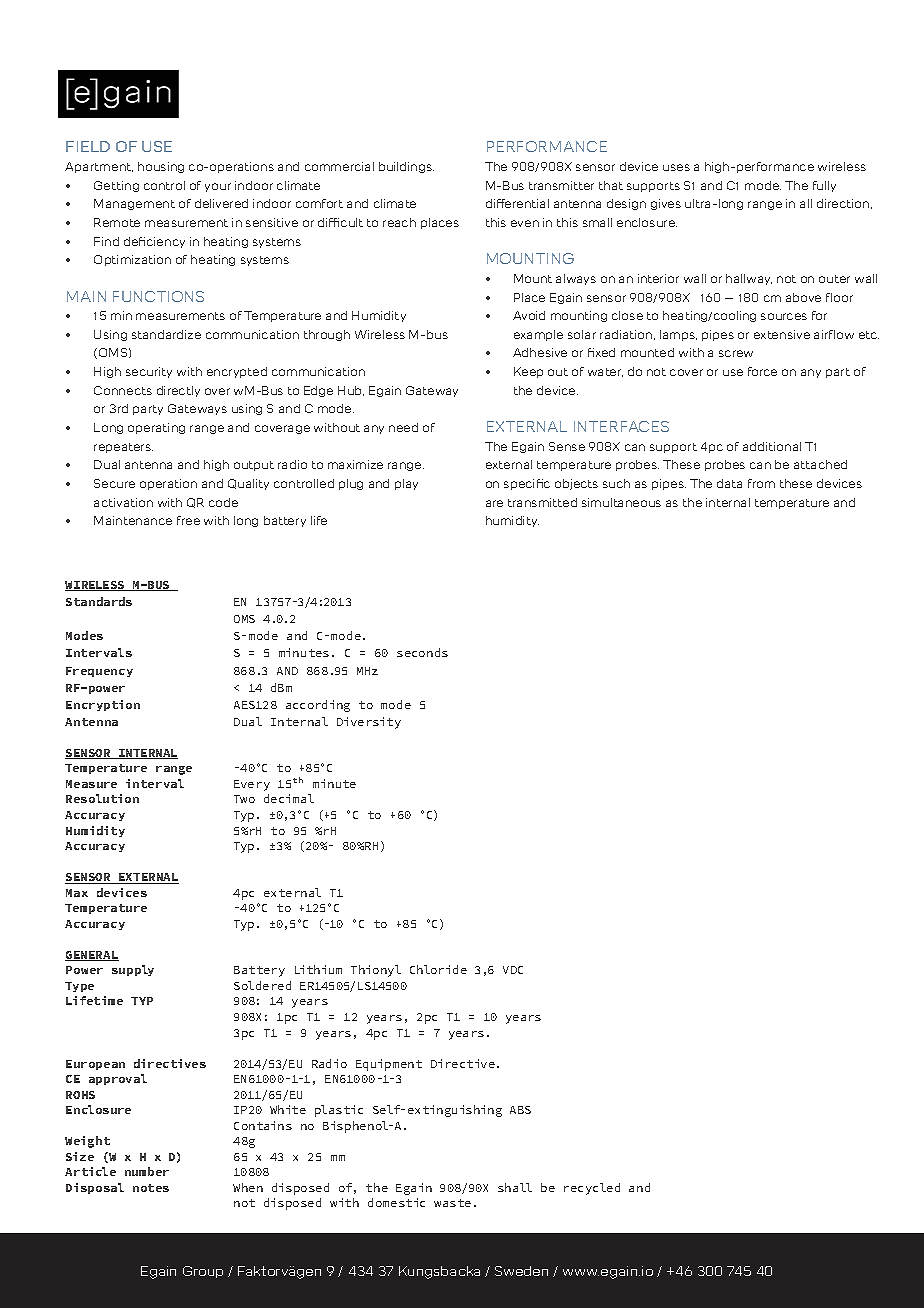 This screenshot has height=1308, width=924. What do you see at coordinates (422, 652) in the screenshot?
I see `seconds` at bounding box center [422, 652].
